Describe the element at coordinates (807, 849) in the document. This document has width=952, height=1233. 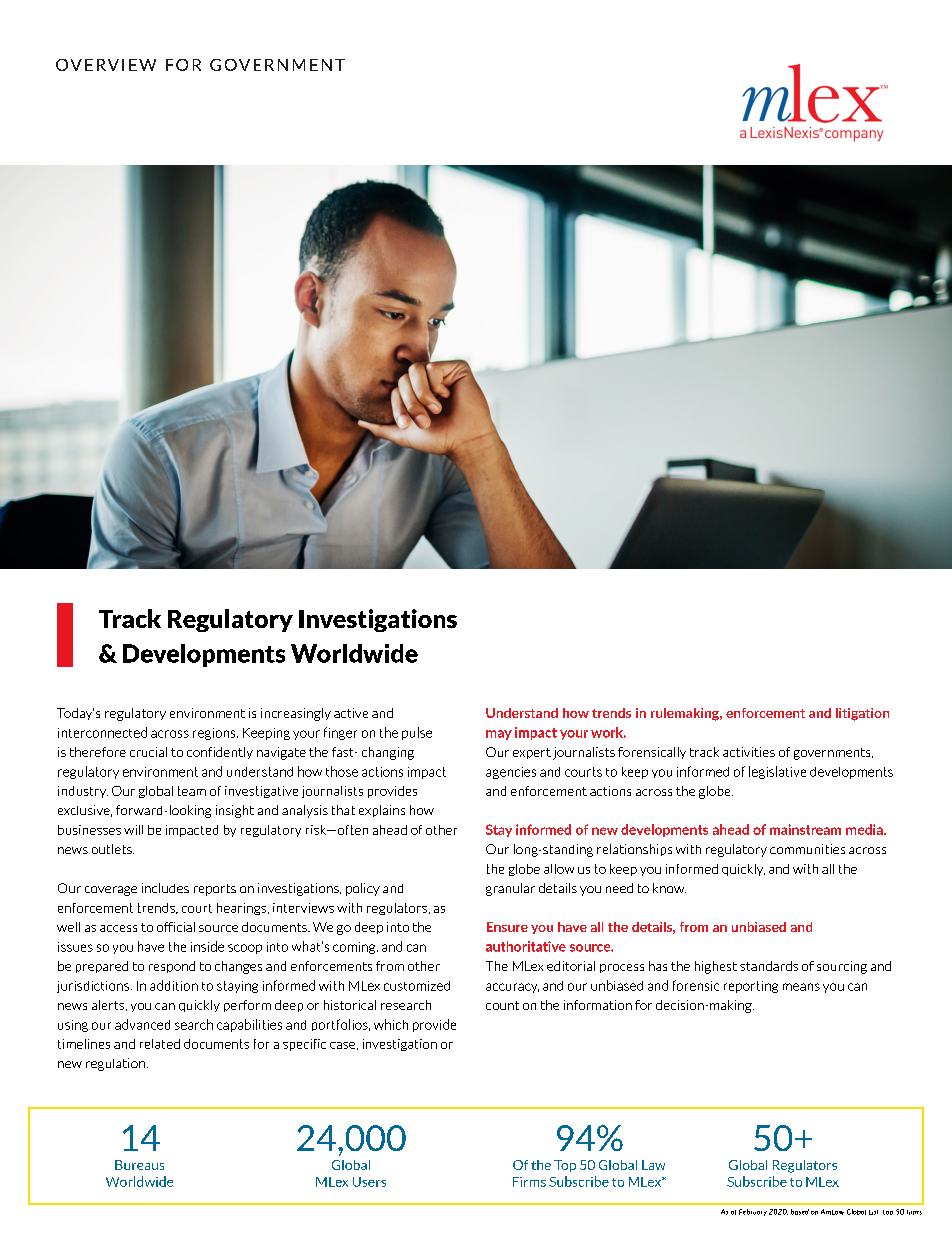
I see `communities` at that location.
